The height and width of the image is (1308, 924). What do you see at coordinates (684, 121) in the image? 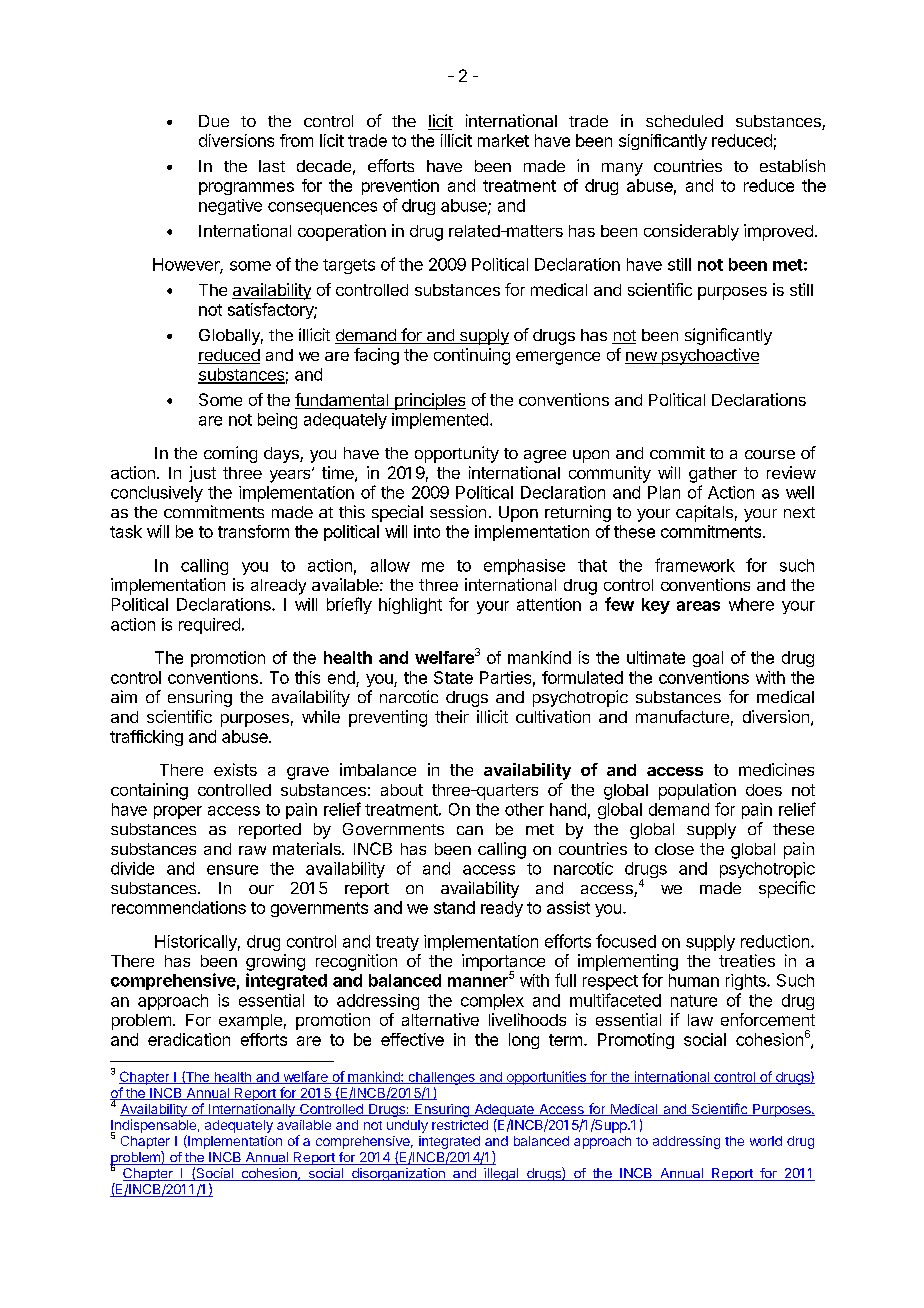
I see `scheduled` at bounding box center [684, 121].
